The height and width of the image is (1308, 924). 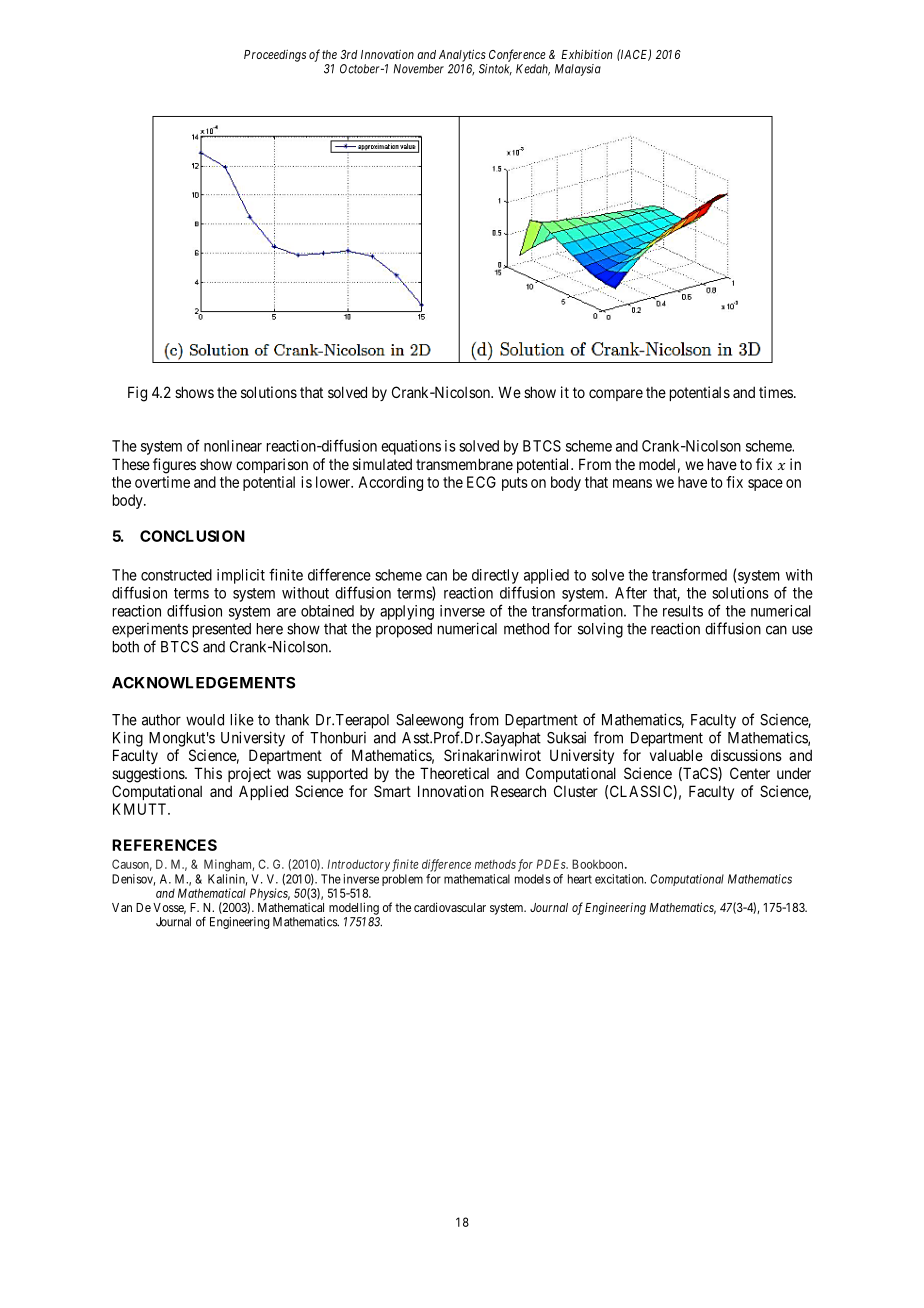 What do you see at coordinates (586, 54) in the image?
I see `Exhibition` at bounding box center [586, 54].
